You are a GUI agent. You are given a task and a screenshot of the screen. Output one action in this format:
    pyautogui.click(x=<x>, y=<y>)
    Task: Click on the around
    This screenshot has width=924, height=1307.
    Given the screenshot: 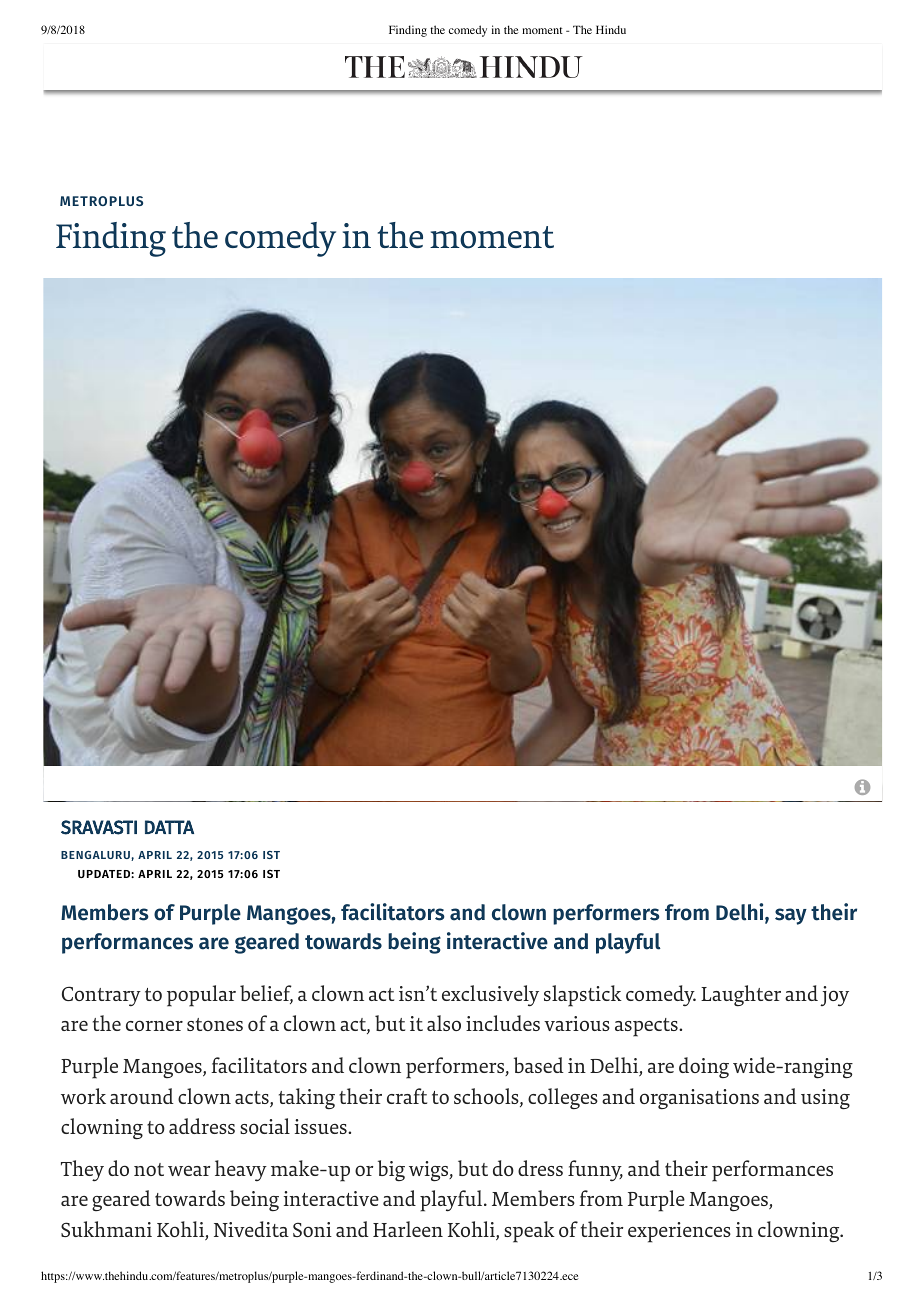 What is the action you would take?
    pyautogui.click(x=142, y=1096)
